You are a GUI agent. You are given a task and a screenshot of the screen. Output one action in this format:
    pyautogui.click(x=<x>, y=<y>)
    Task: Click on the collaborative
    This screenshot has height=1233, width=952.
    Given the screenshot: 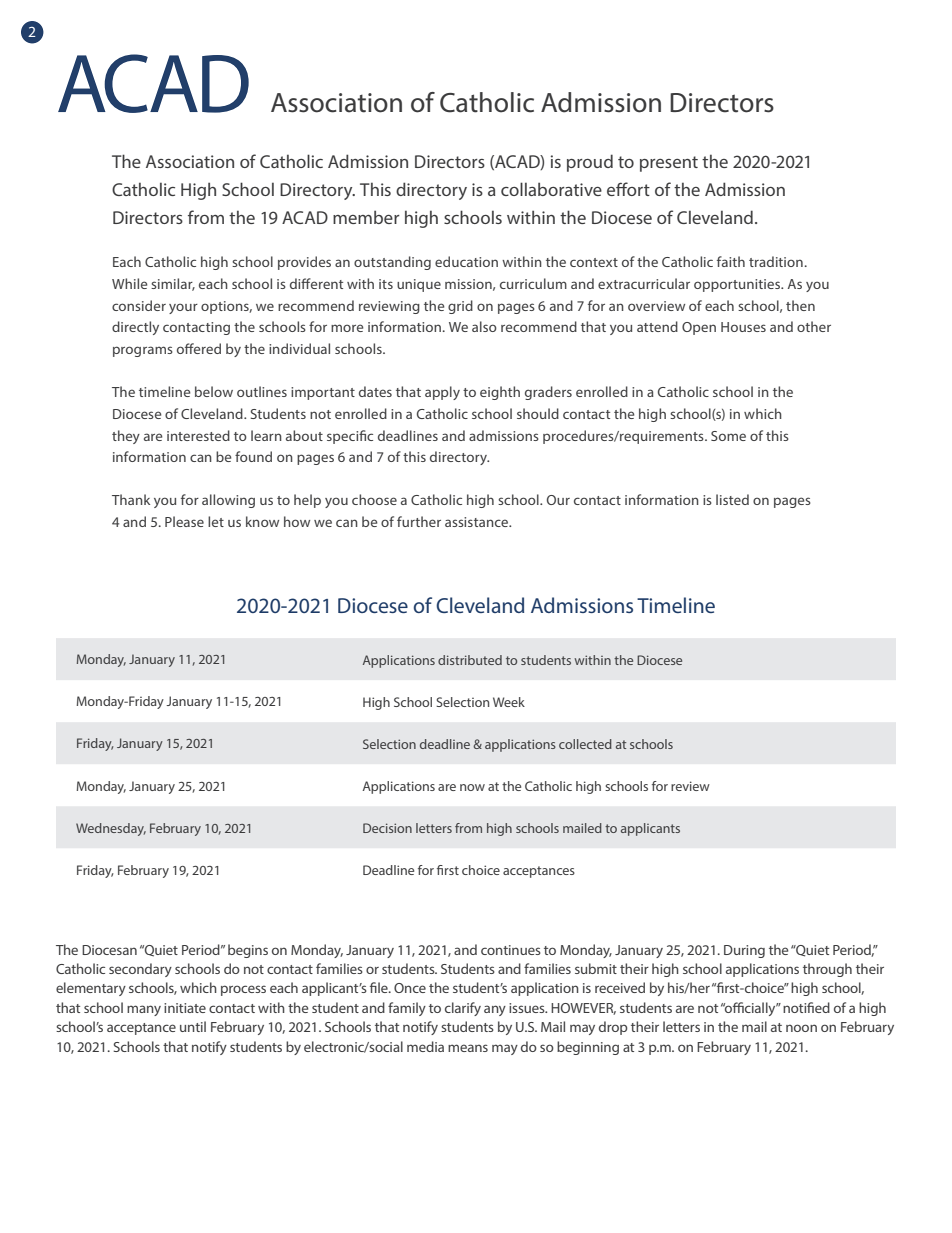 What is the action you would take?
    pyautogui.click(x=551, y=189)
